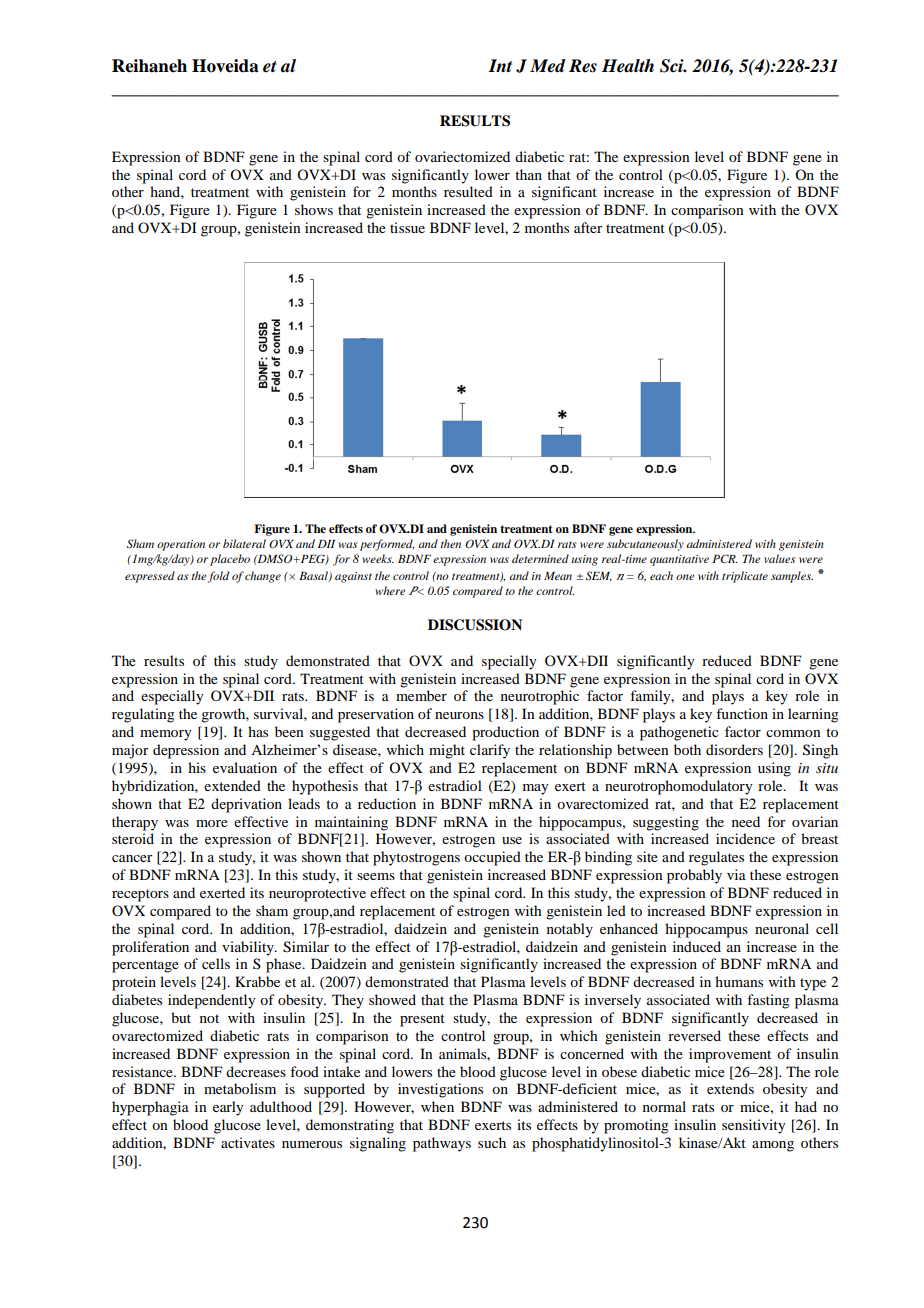 The width and height of the screenshot is (924, 1308). Describe the element at coordinates (475, 625) in the screenshot. I see `DISCUSSION` at that location.
